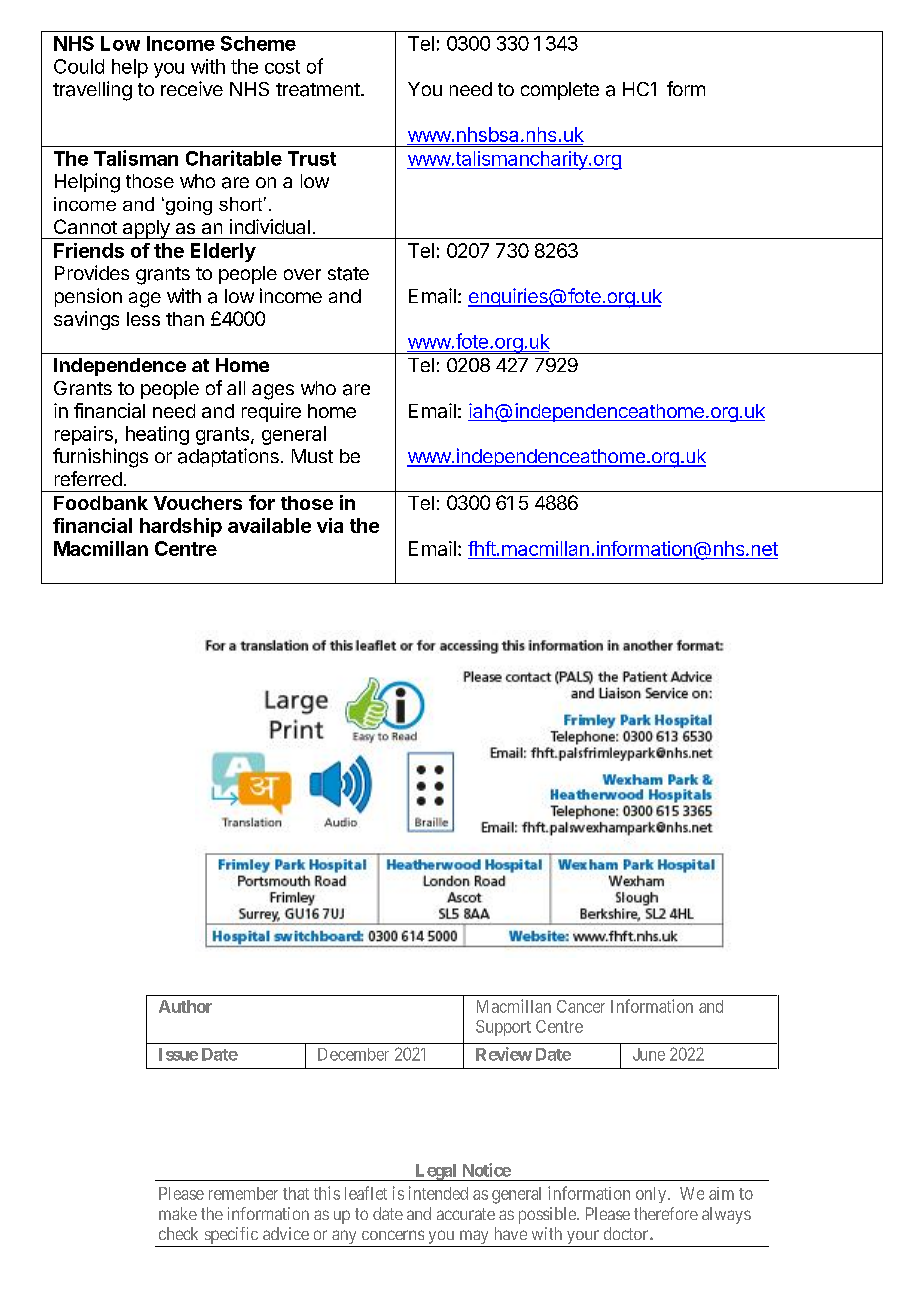  I want to click on concerns, so click(393, 1235).
